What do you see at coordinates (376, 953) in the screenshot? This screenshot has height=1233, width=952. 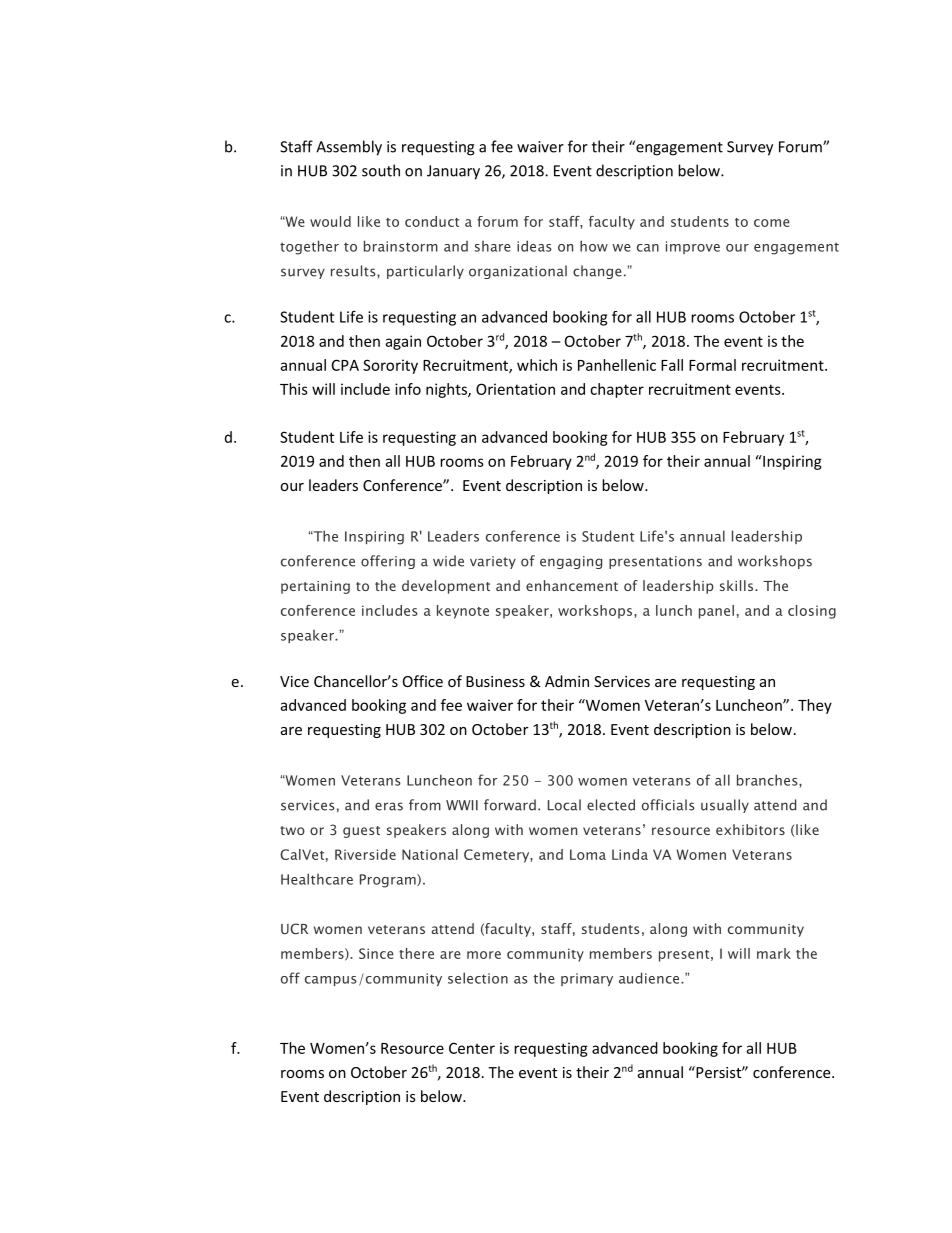 I see `Since` at bounding box center [376, 953].
